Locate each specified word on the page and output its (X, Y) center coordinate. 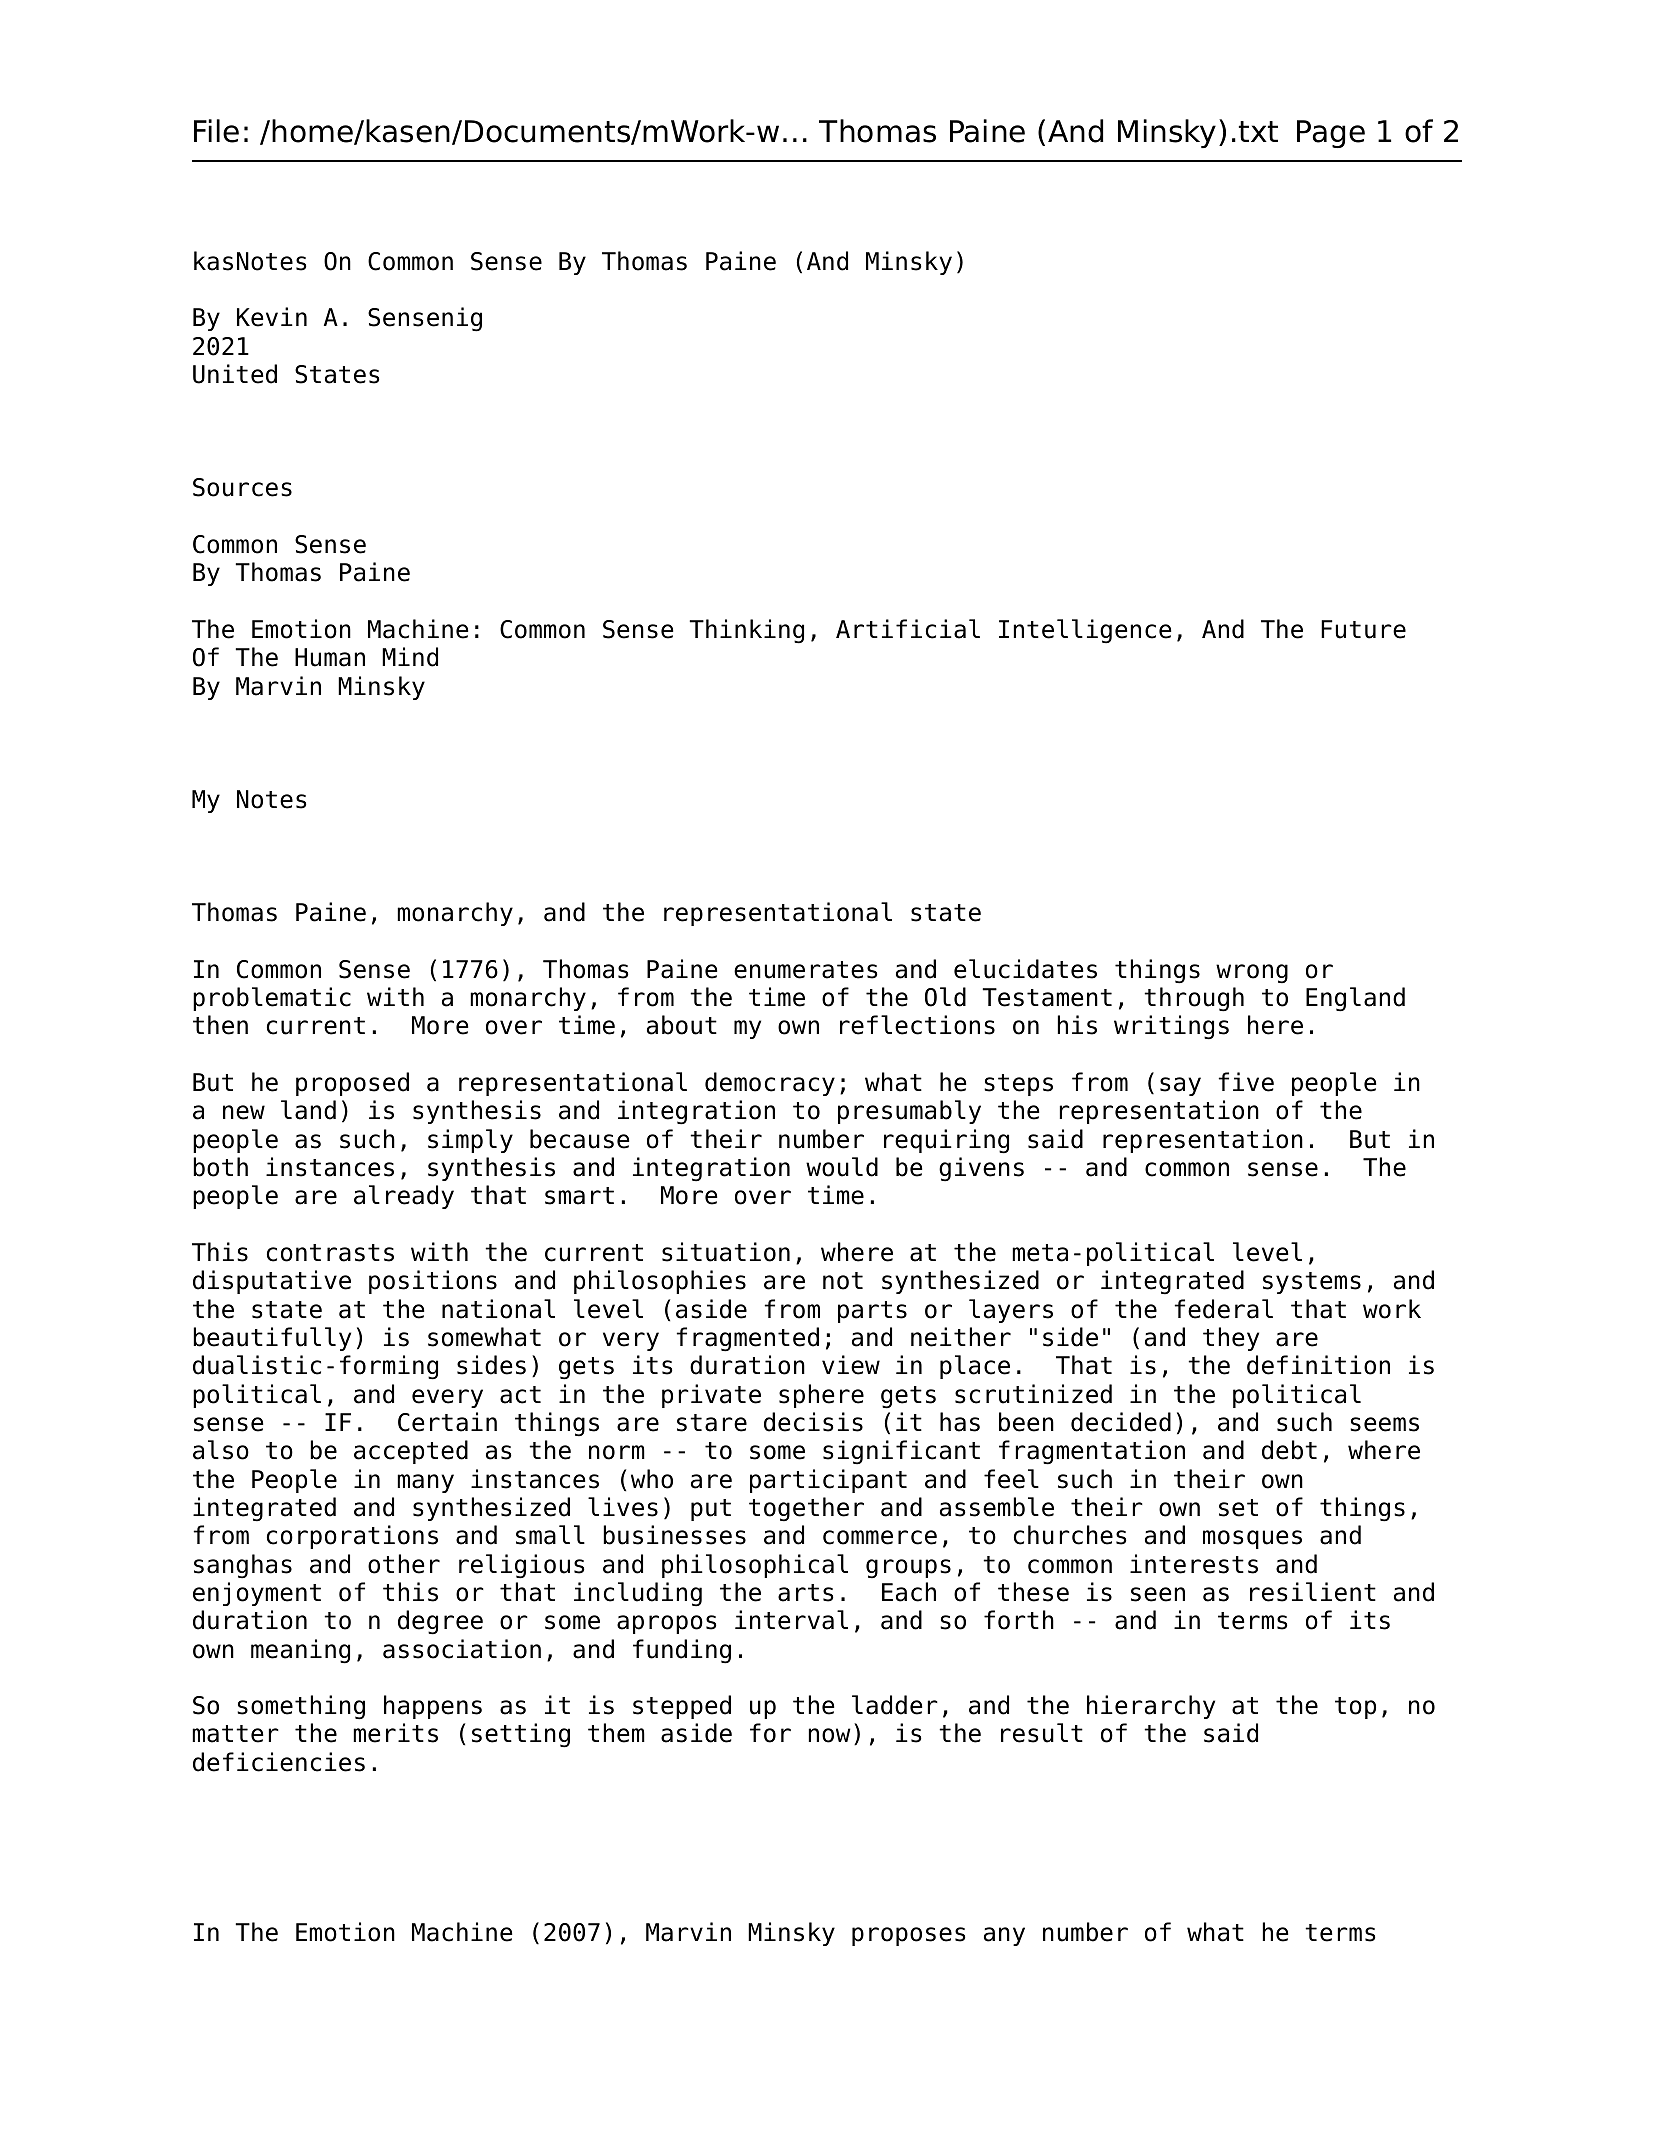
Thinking (746, 631)
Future (1363, 629)
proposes (909, 1936)
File (216, 131)
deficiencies (279, 1762)
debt (1289, 1450)
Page (1331, 134)
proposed (352, 1084)
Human (330, 657)
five (1246, 1082)
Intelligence (1085, 631)
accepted (411, 1452)
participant (828, 1481)
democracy (770, 1084)
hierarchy (1151, 1707)
